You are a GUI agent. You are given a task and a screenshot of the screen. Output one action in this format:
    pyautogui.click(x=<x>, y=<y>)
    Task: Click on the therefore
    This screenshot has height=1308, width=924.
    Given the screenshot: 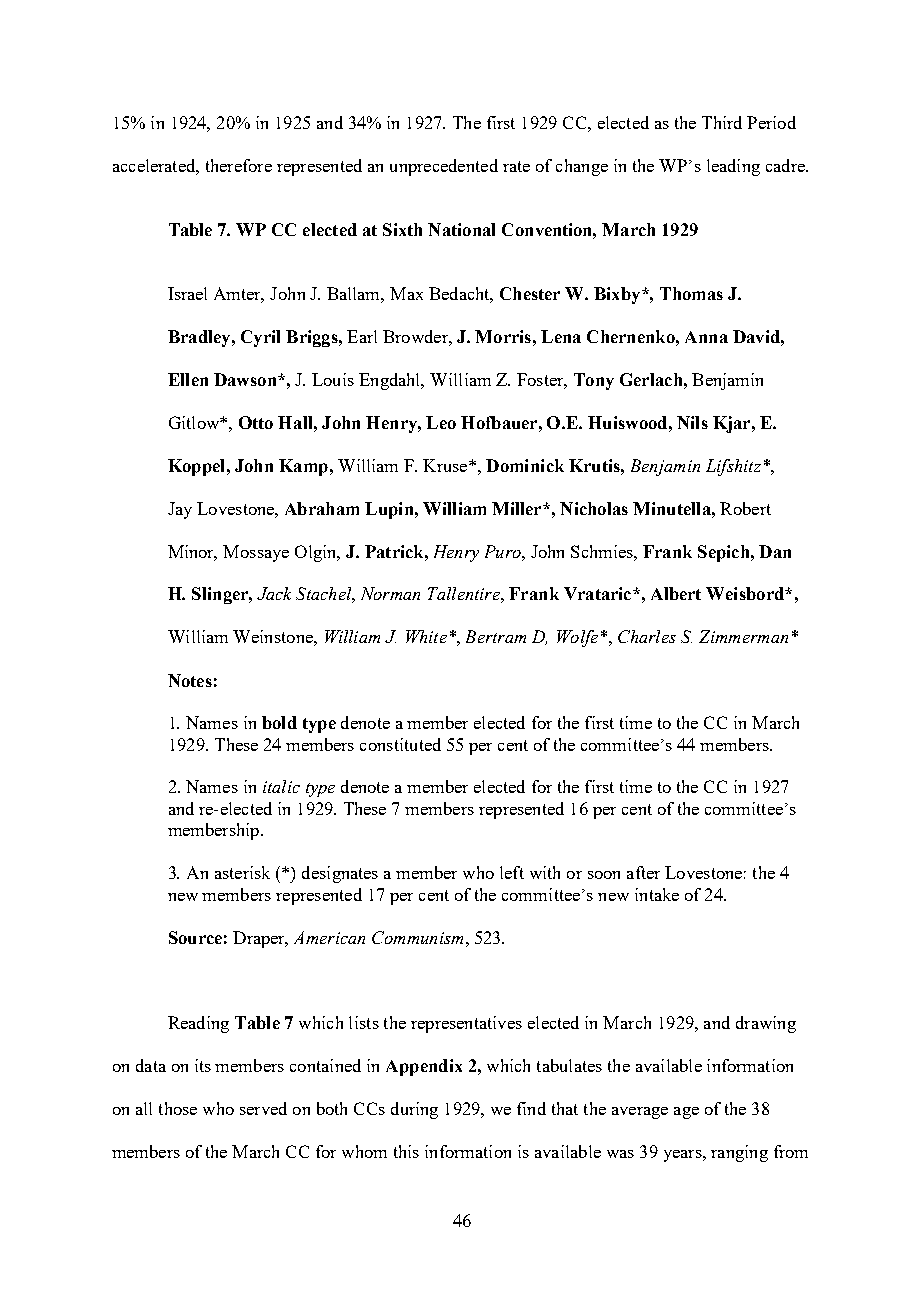 What is the action you would take?
    pyautogui.click(x=239, y=165)
